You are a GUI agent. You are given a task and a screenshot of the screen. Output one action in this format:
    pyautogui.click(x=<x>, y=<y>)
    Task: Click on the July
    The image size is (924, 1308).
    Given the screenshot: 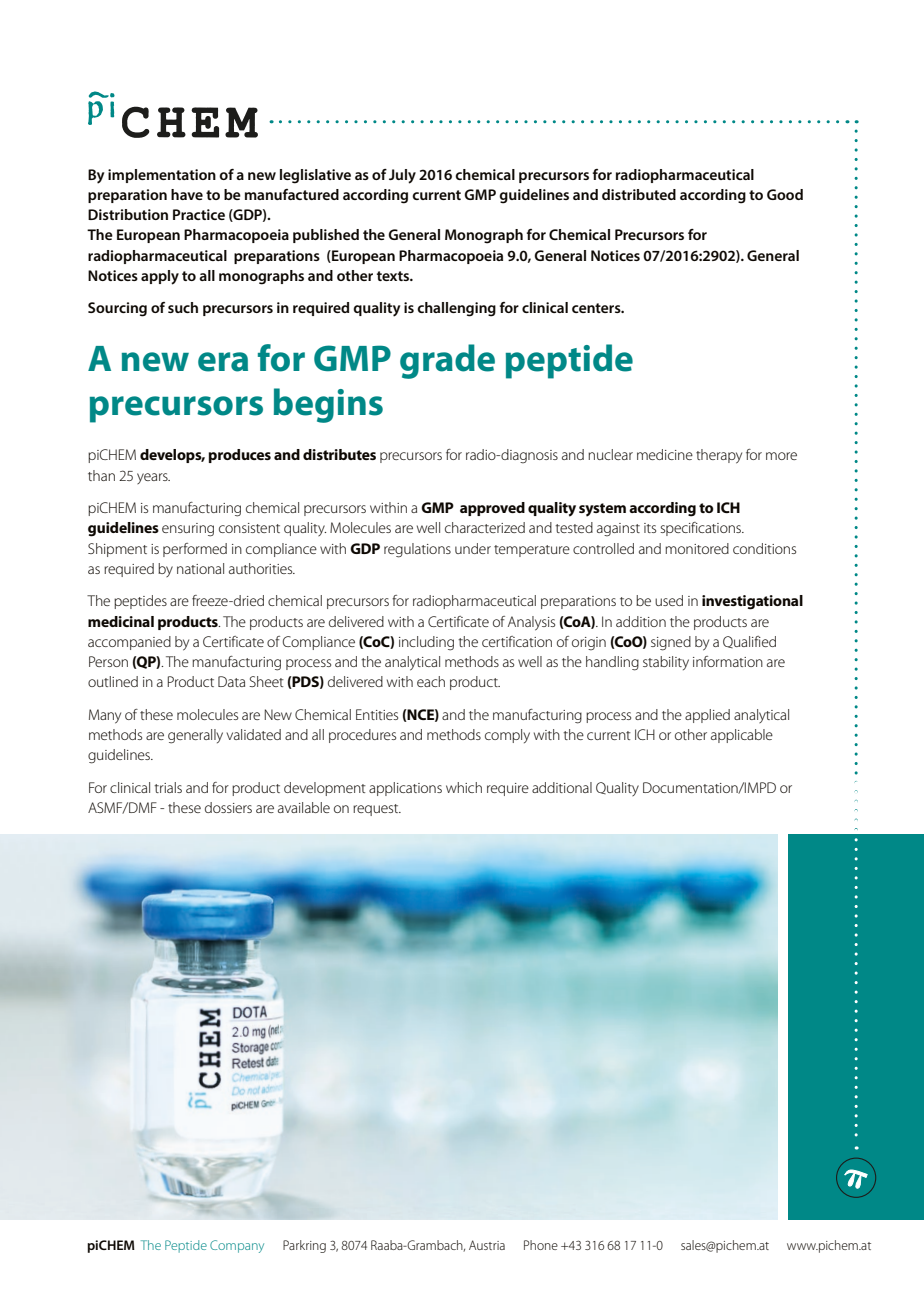 What is the action you would take?
    pyautogui.click(x=402, y=176)
